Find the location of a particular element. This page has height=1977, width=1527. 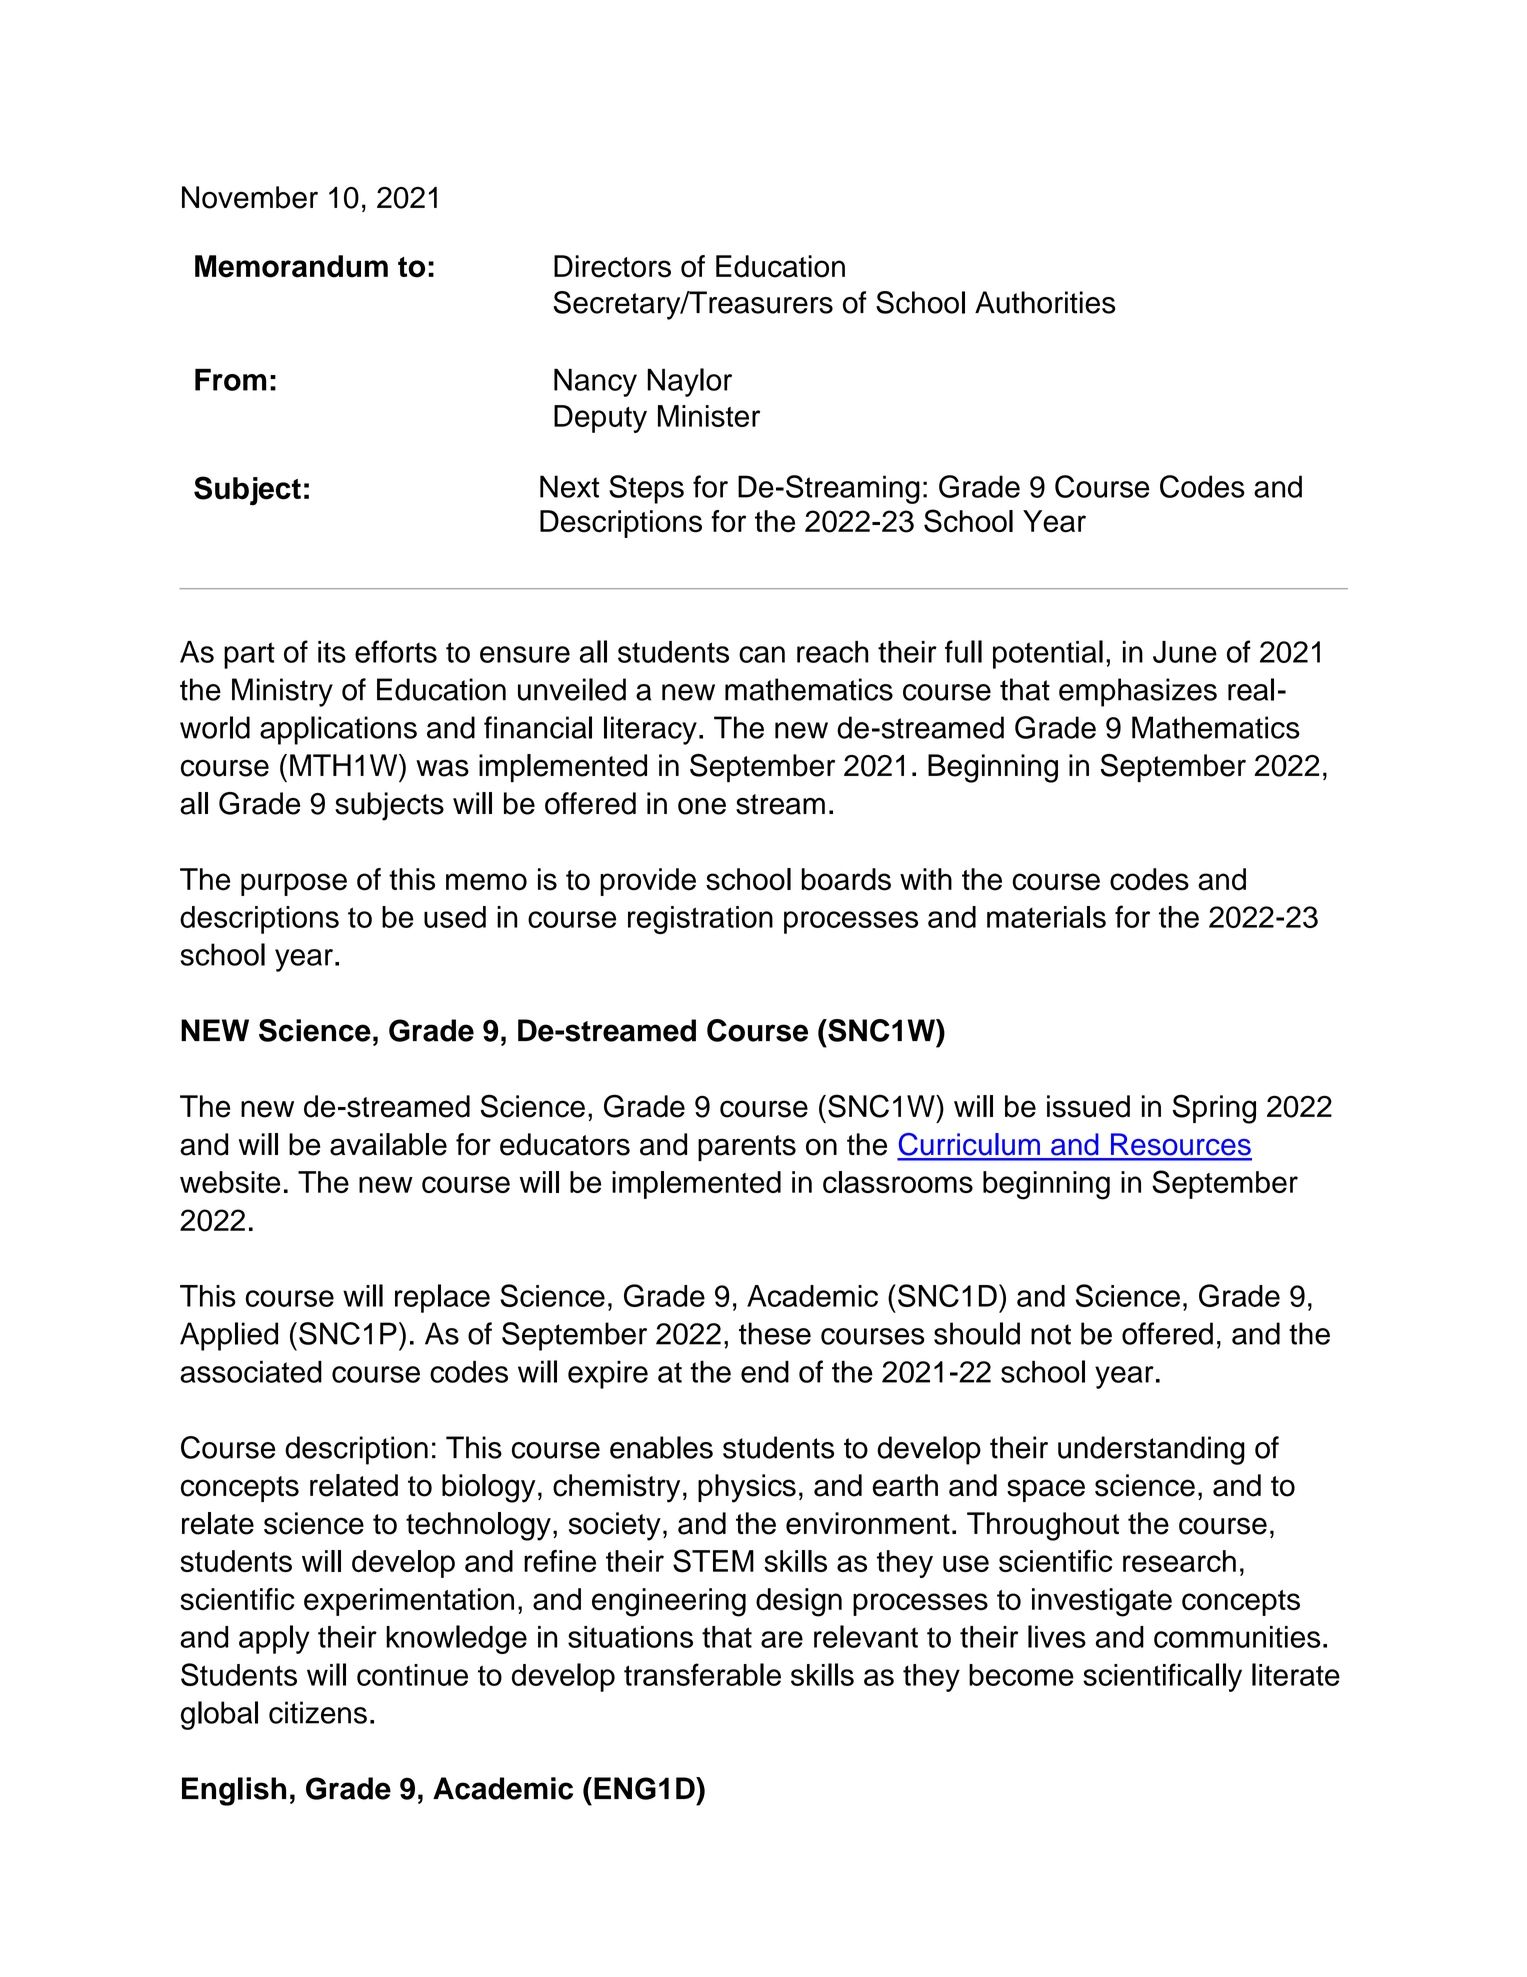

end is located at coordinates (765, 1371).
